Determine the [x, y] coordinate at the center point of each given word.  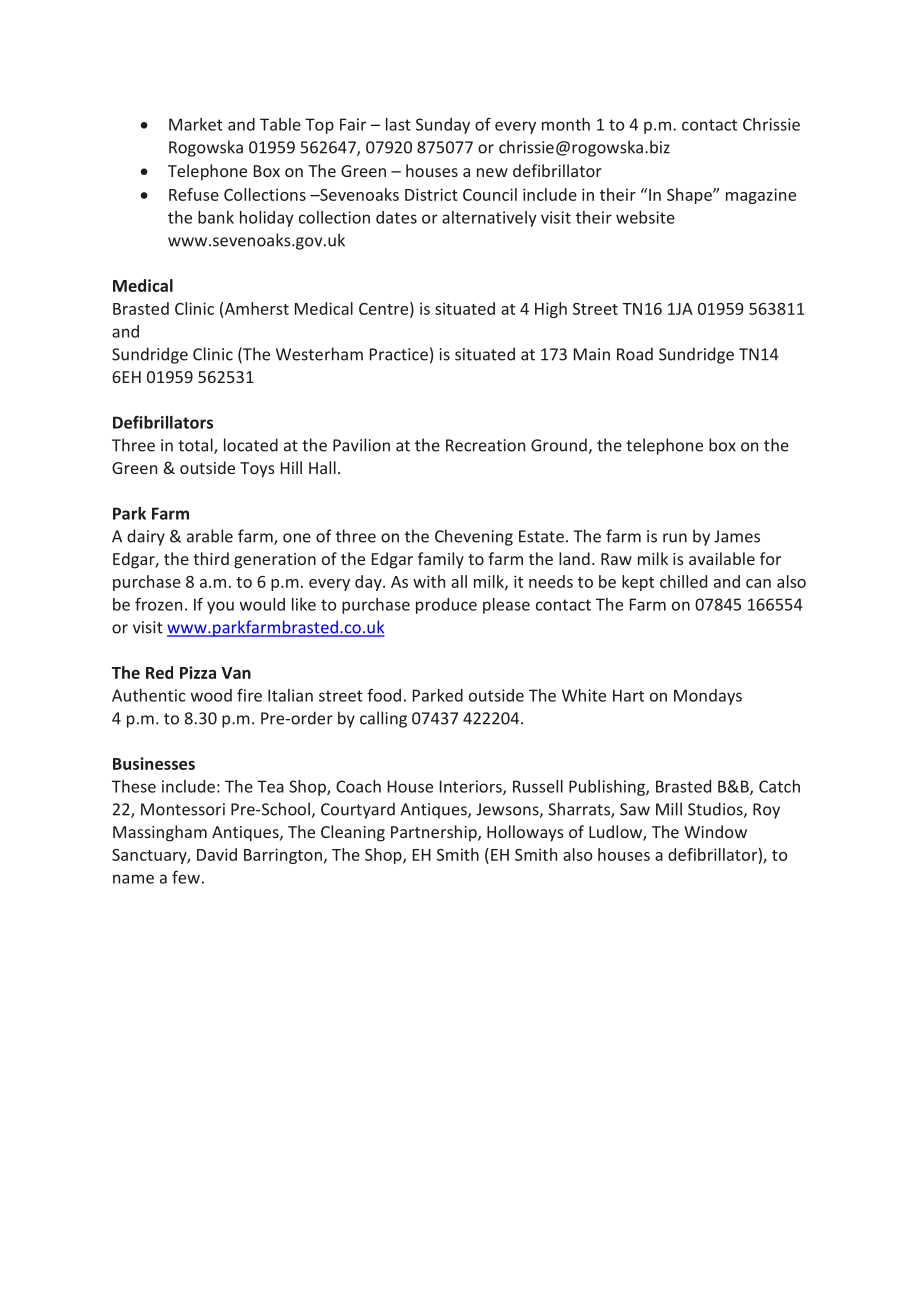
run [675, 538]
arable [210, 536]
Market [196, 124]
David [217, 854]
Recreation [485, 445]
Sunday [443, 126]
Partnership [435, 833]
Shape [690, 196]
